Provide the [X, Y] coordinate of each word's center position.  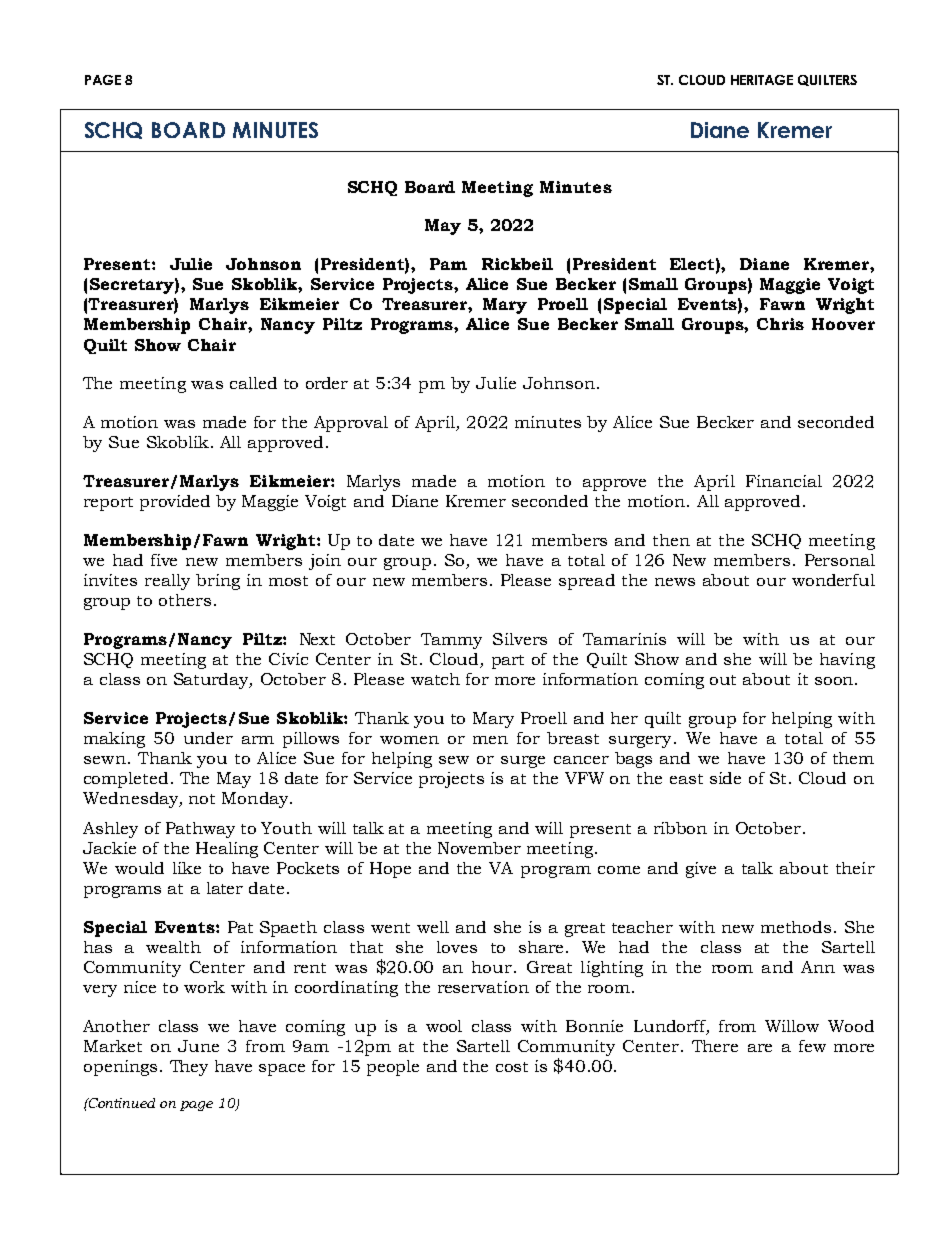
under [208, 738]
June [198, 1046]
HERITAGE [762, 80]
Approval [351, 424]
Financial [784, 481]
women [409, 740]
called [253, 383]
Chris [780, 324]
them [853, 758]
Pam [448, 264]
